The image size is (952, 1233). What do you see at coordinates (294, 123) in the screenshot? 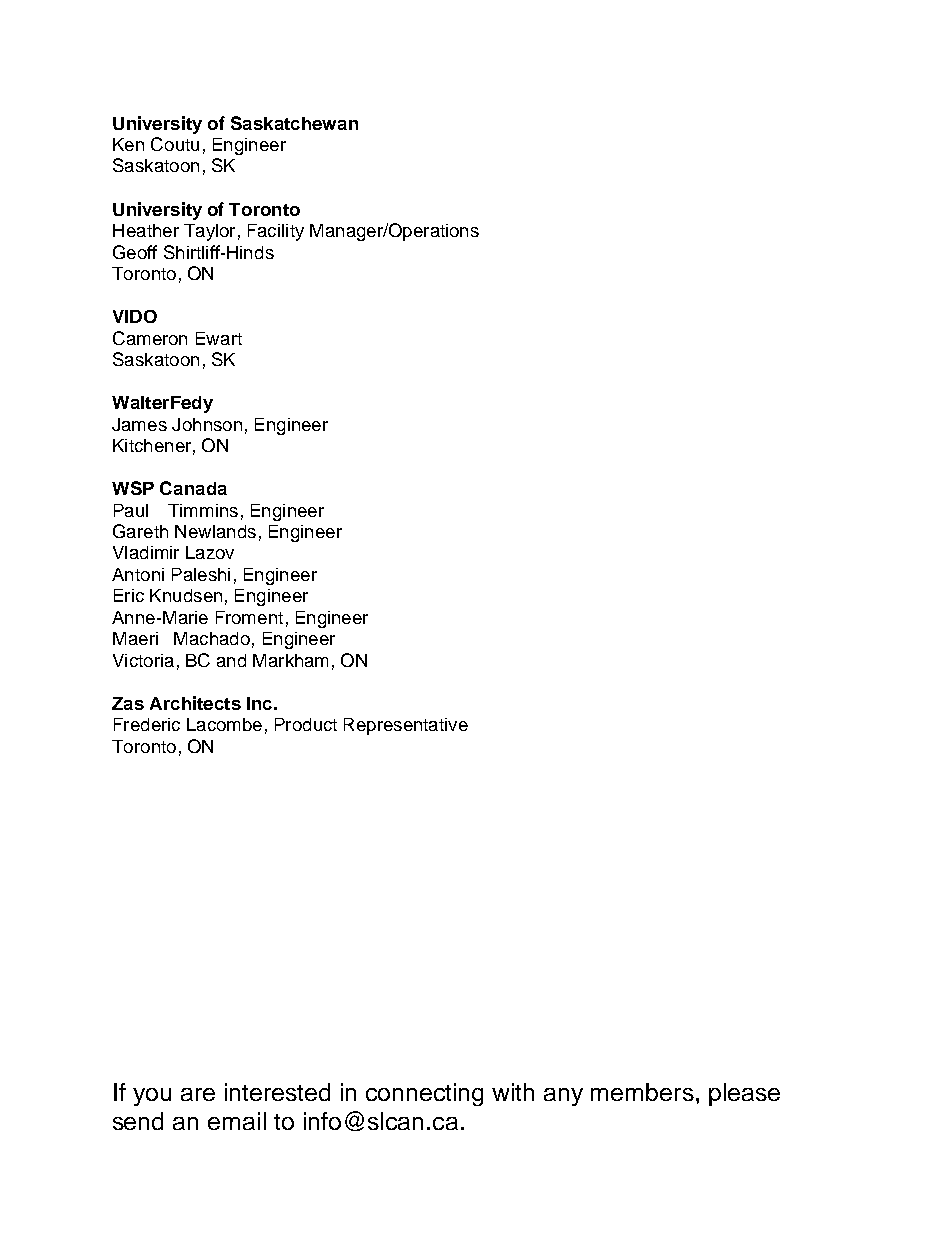
I see `Saskatchewan` at bounding box center [294, 123].
